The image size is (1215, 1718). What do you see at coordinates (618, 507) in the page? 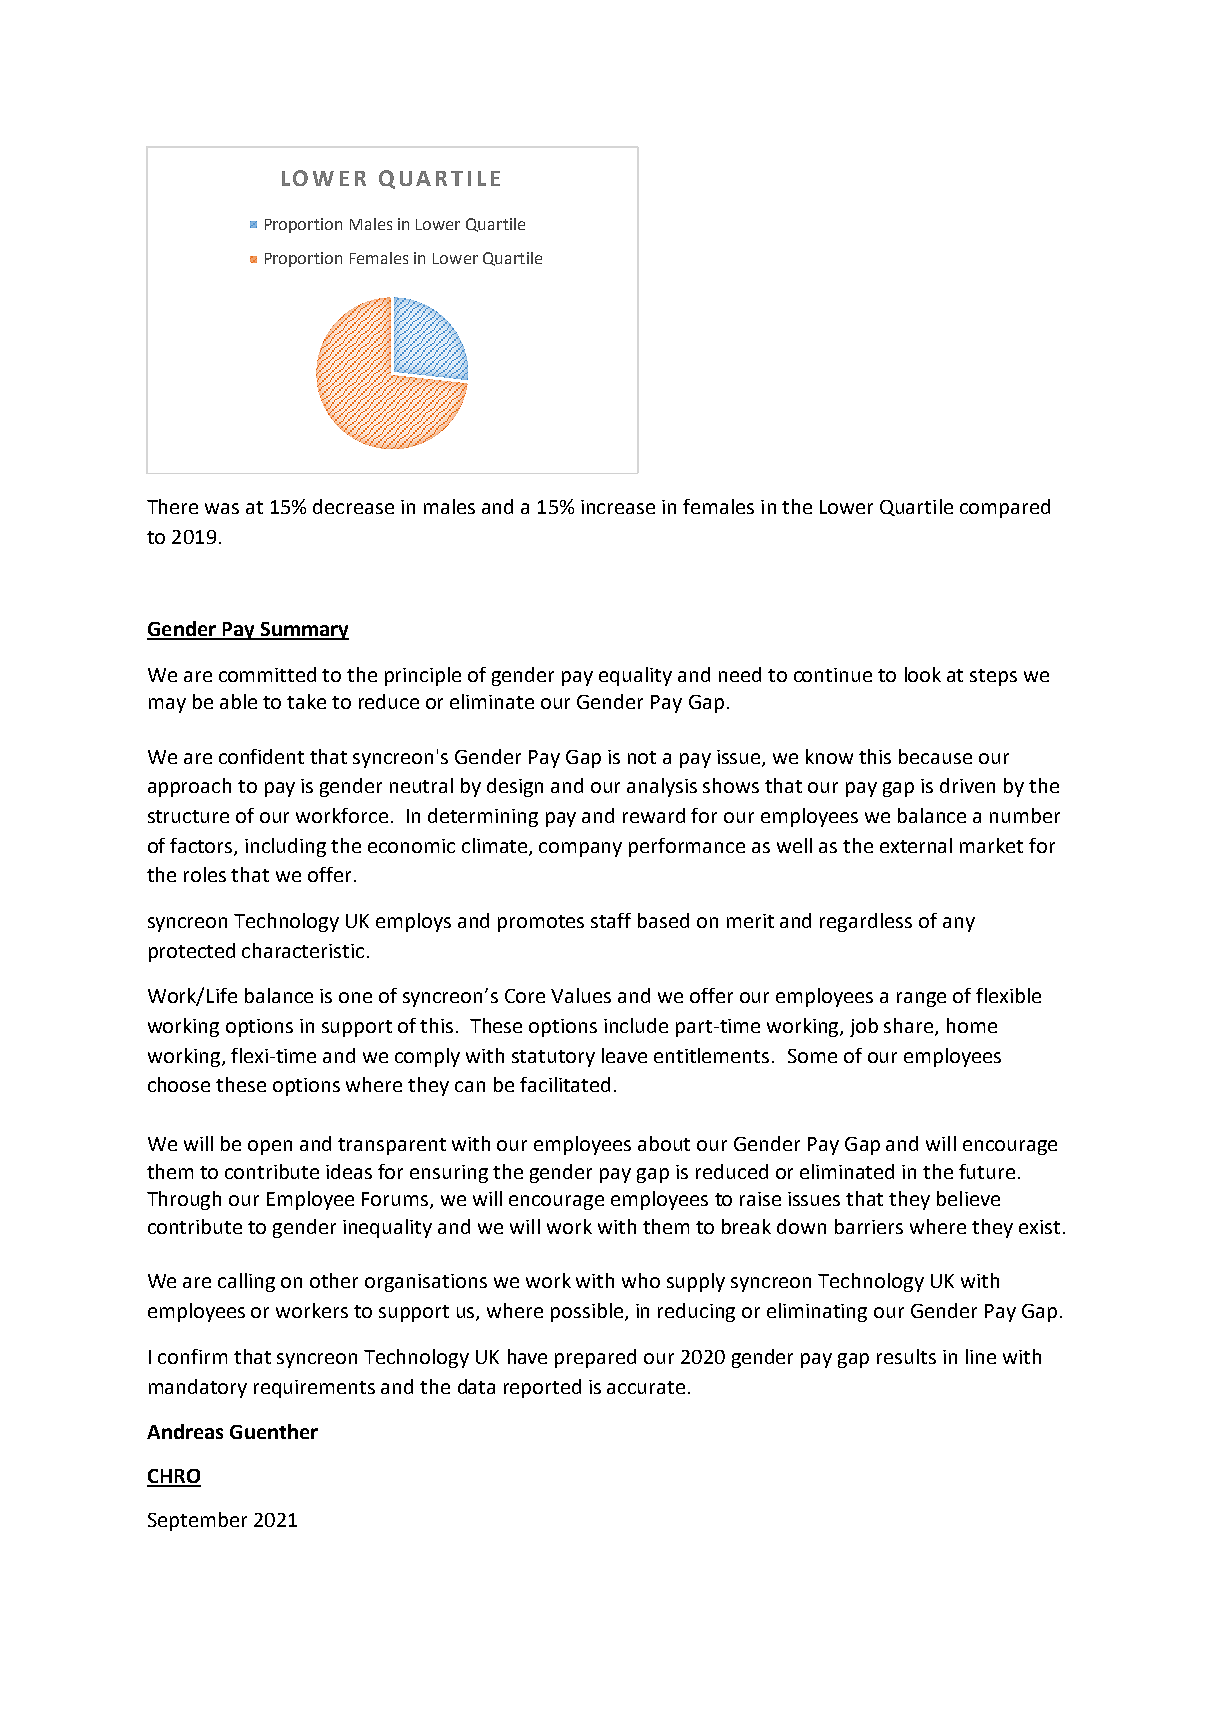
I see `increase` at bounding box center [618, 507].
